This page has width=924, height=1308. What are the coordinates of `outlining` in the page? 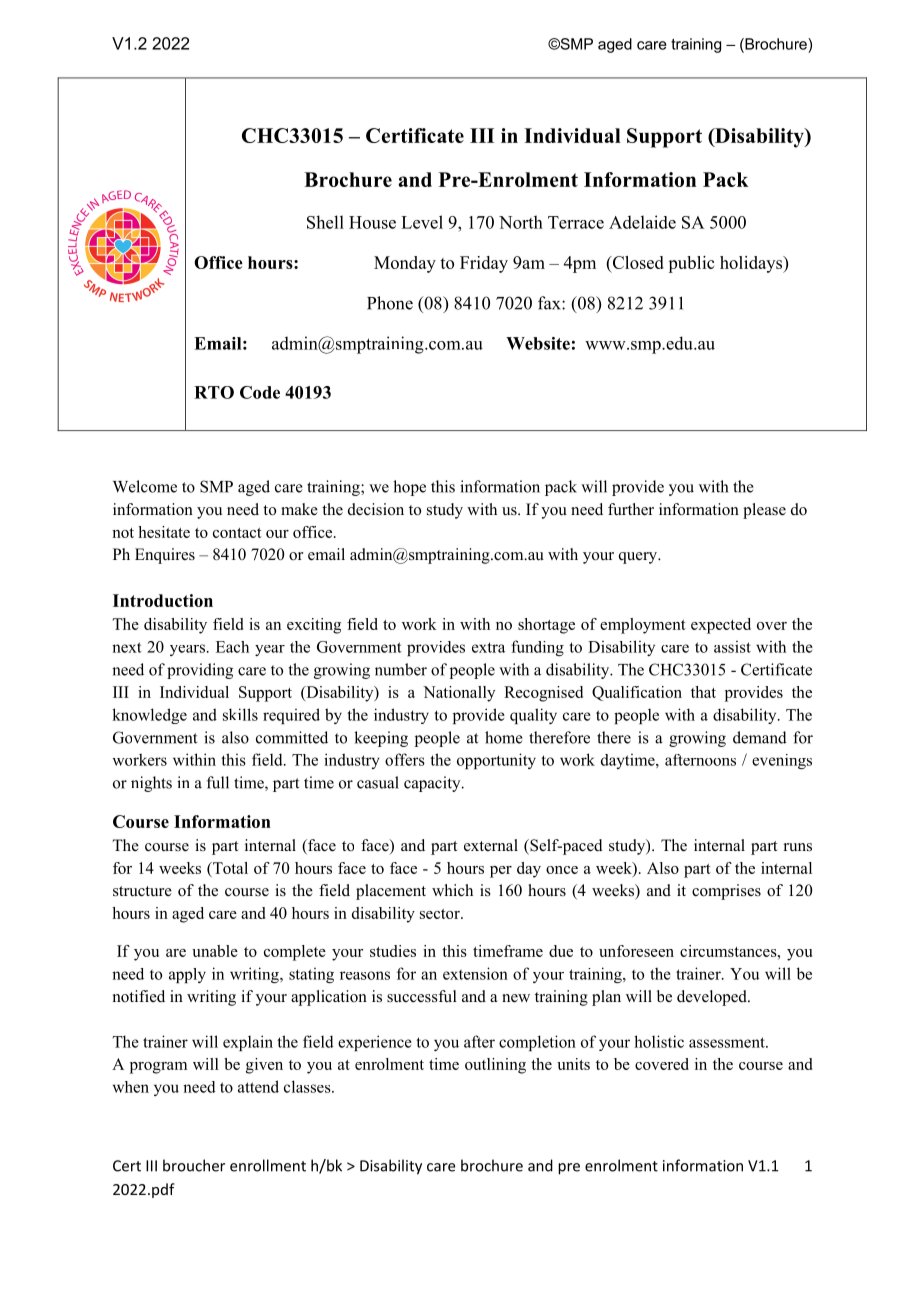 It's located at (495, 1066).
